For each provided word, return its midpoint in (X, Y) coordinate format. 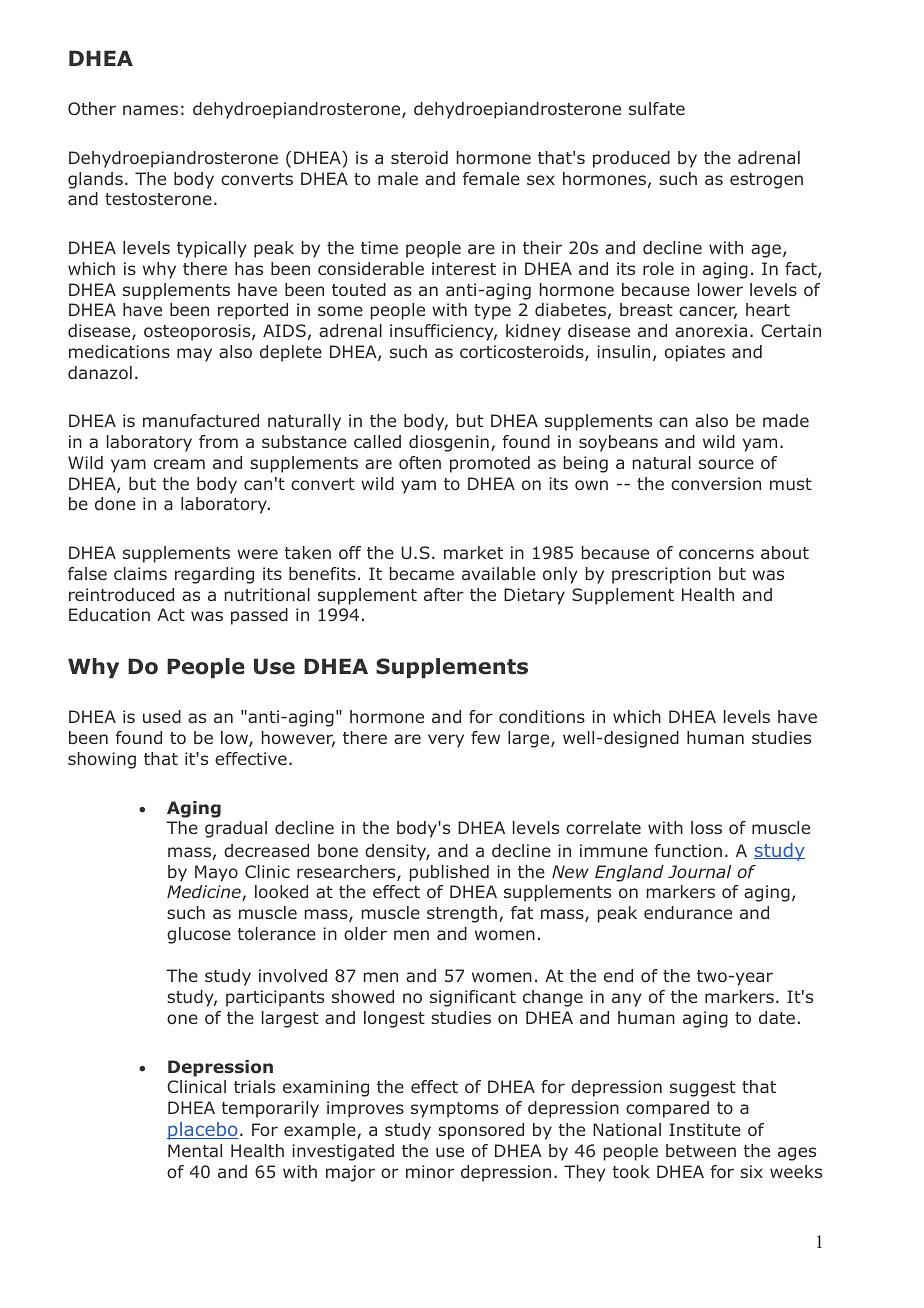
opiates (695, 353)
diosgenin (449, 443)
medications (119, 351)
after (444, 594)
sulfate (657, 108)
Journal (699, 871)
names (150, 110)
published (449, 873)
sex (541, 180)
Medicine (205, 893)
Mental (195, 1150)
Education (109, 614)
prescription (661, 575)
